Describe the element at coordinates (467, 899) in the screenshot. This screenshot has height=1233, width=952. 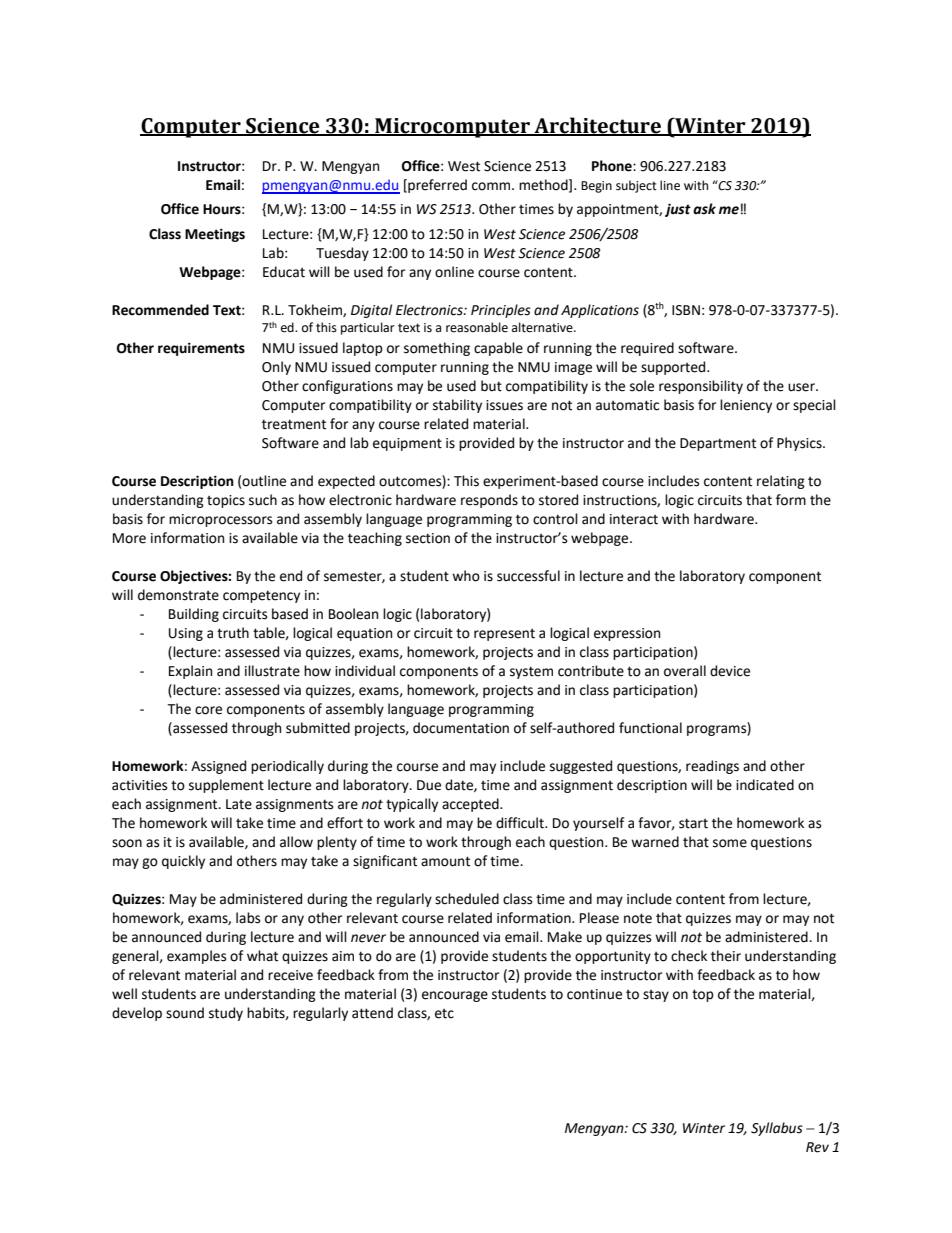
I see `scheduled` at that location.
